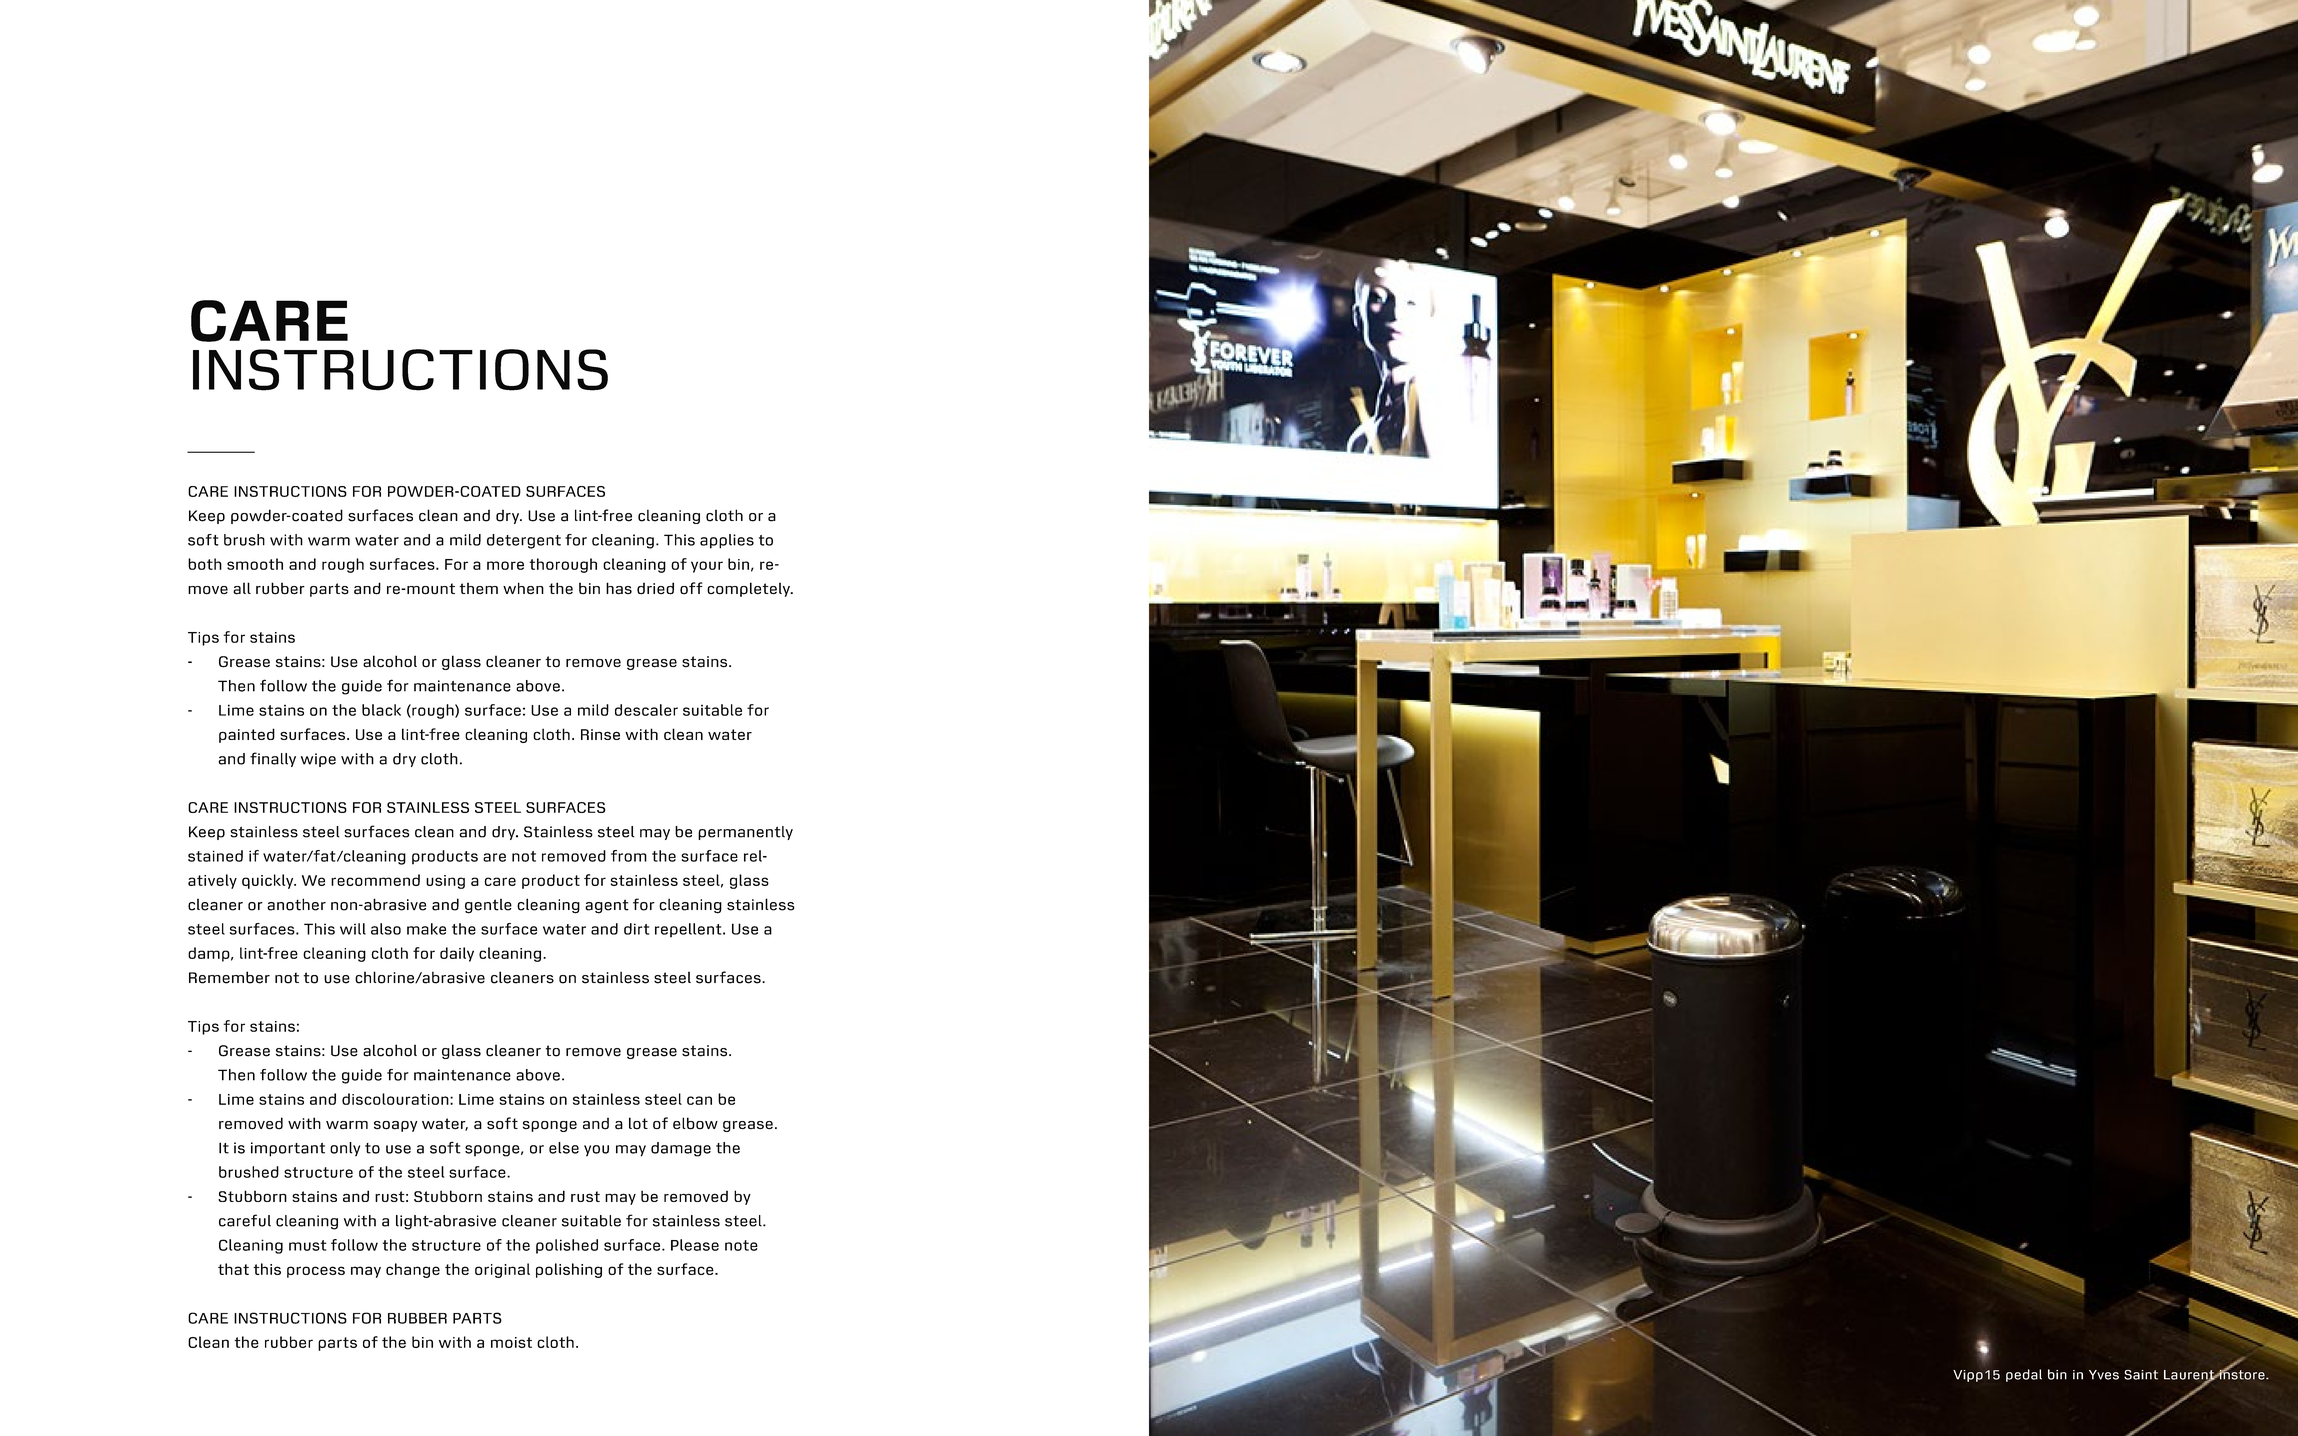  I want to click on note, so click(741, 1245).
